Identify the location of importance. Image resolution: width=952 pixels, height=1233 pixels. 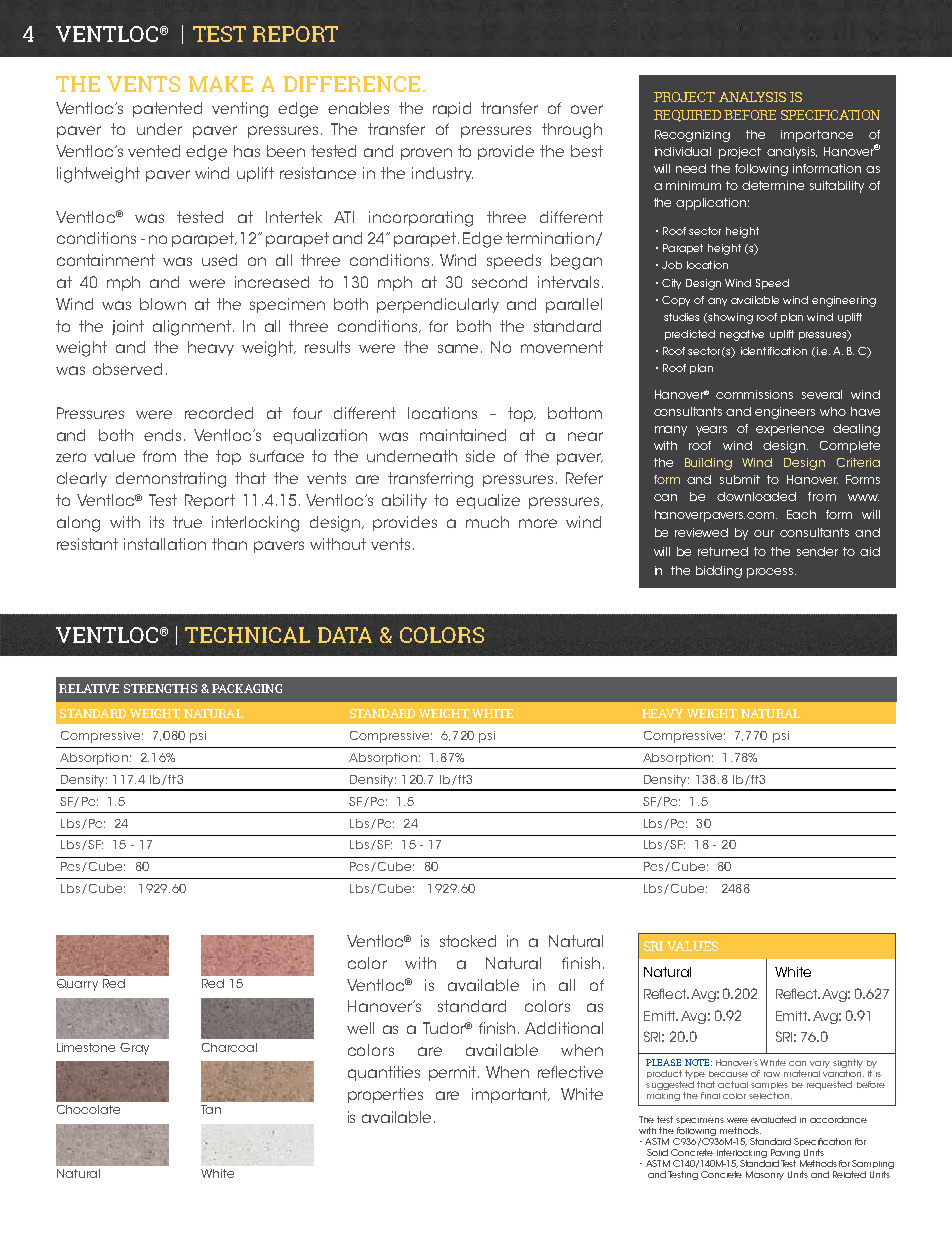
(817, 136).
